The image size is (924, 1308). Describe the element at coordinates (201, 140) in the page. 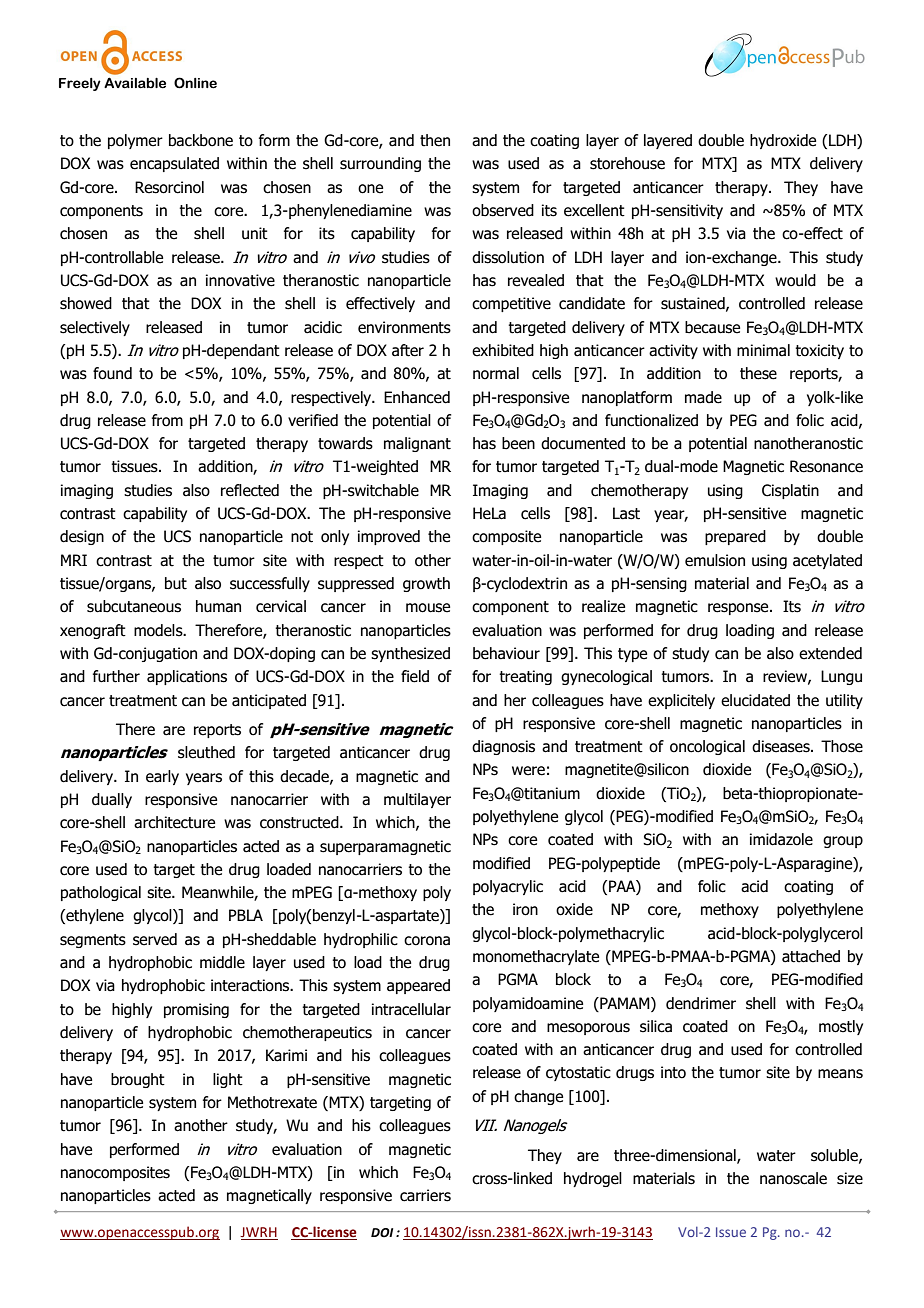

I see `backbone` at that location.
